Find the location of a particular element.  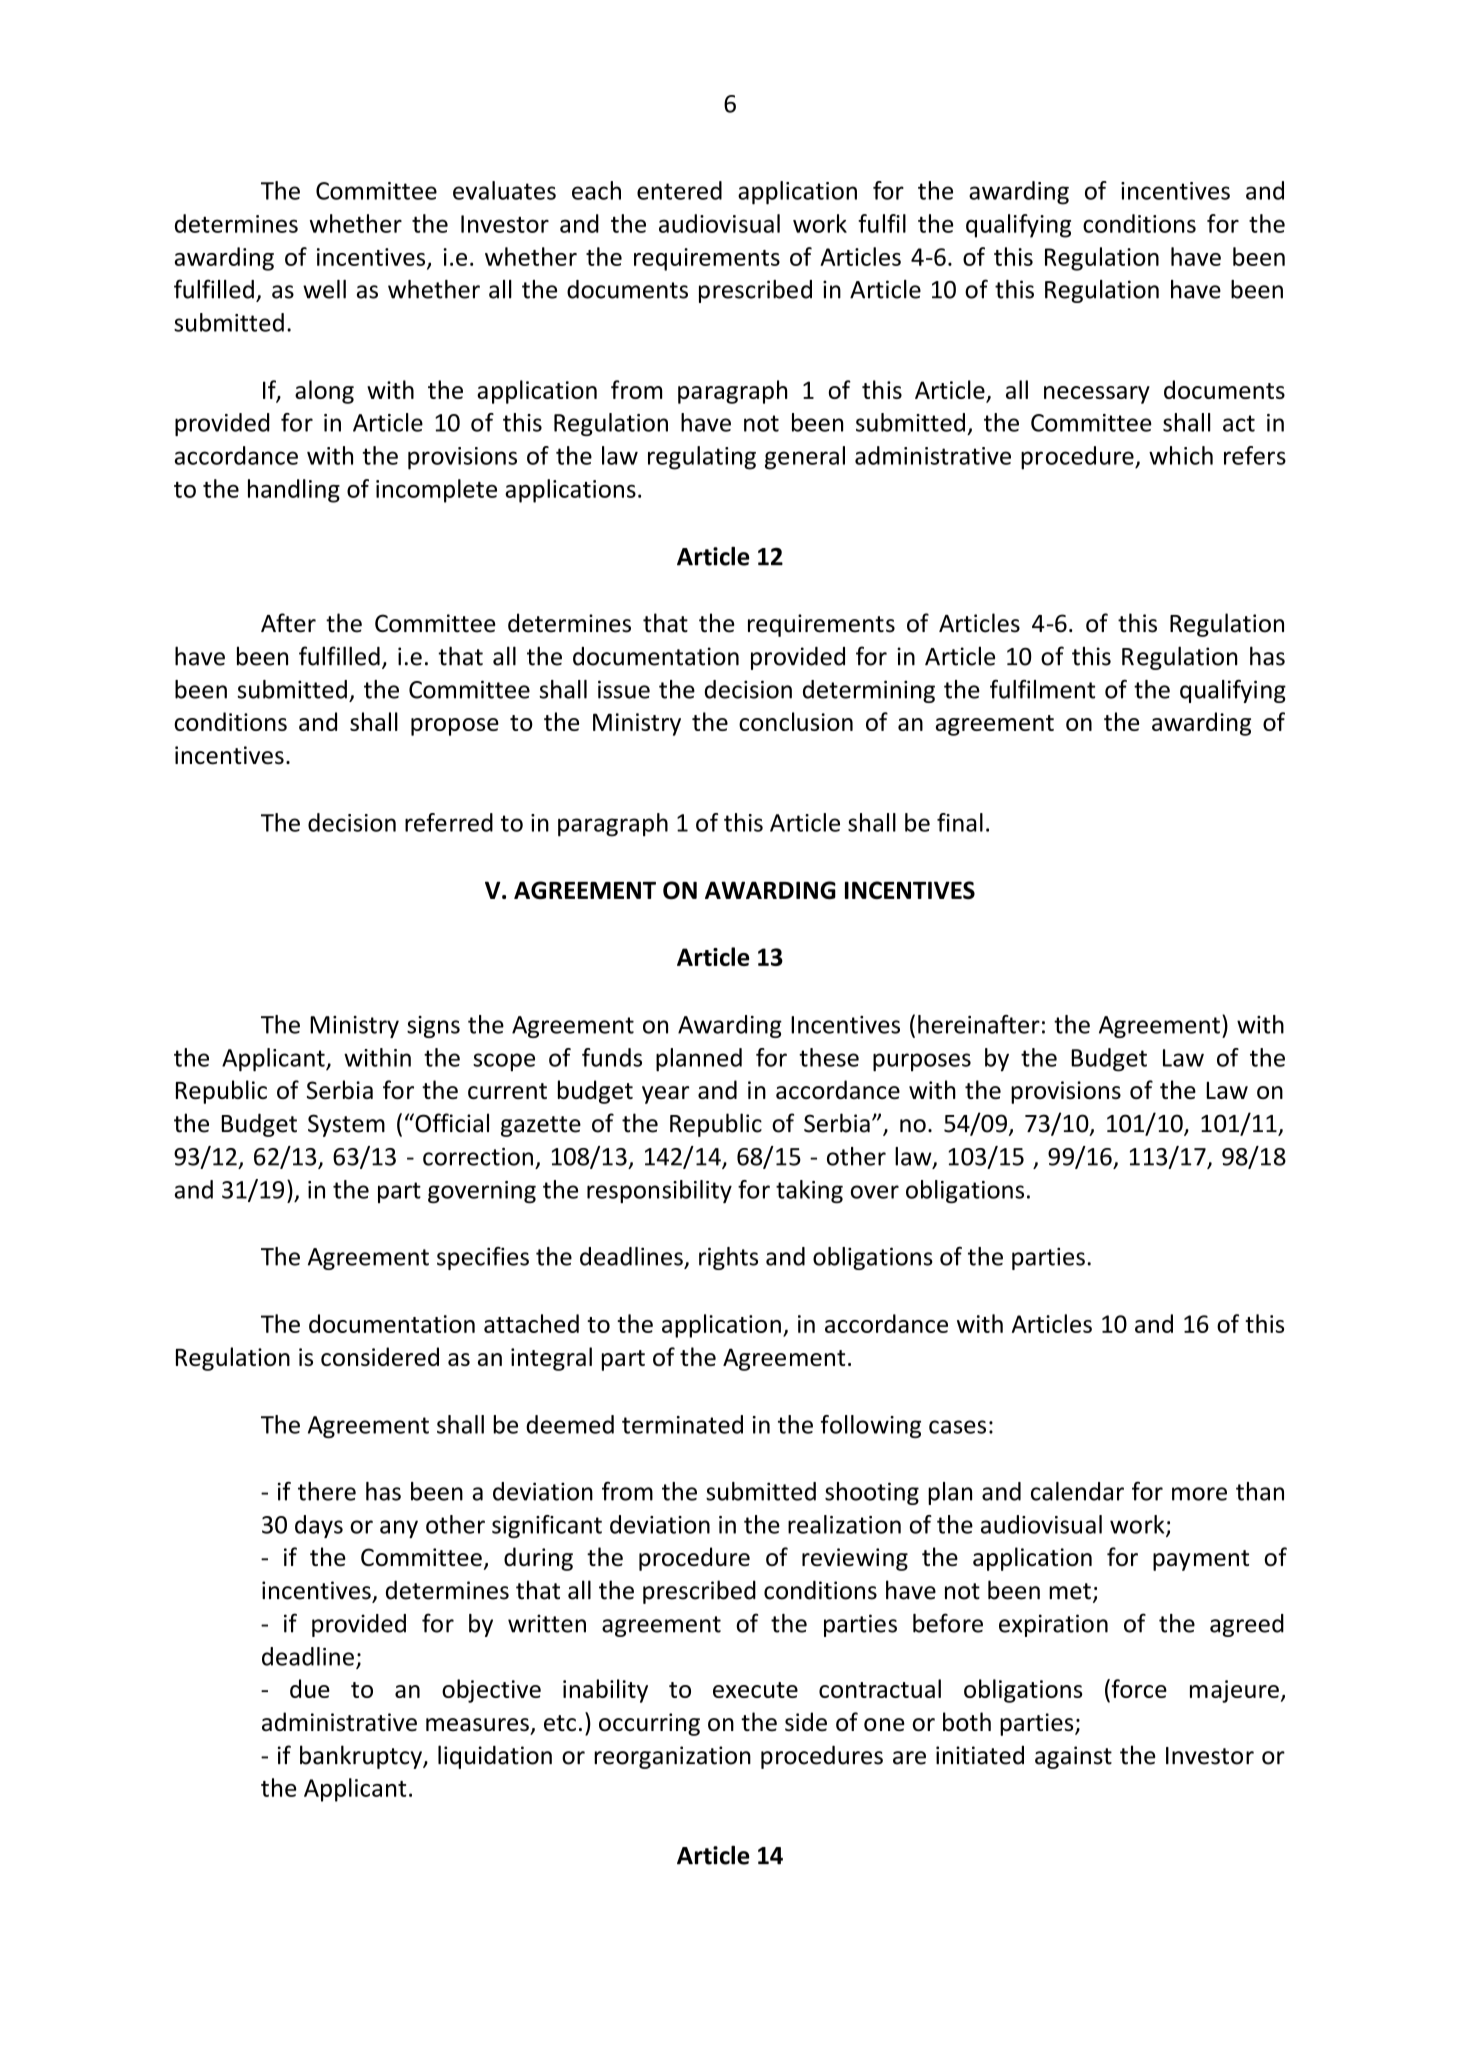

measures is located at coordinates (477, 1725).
